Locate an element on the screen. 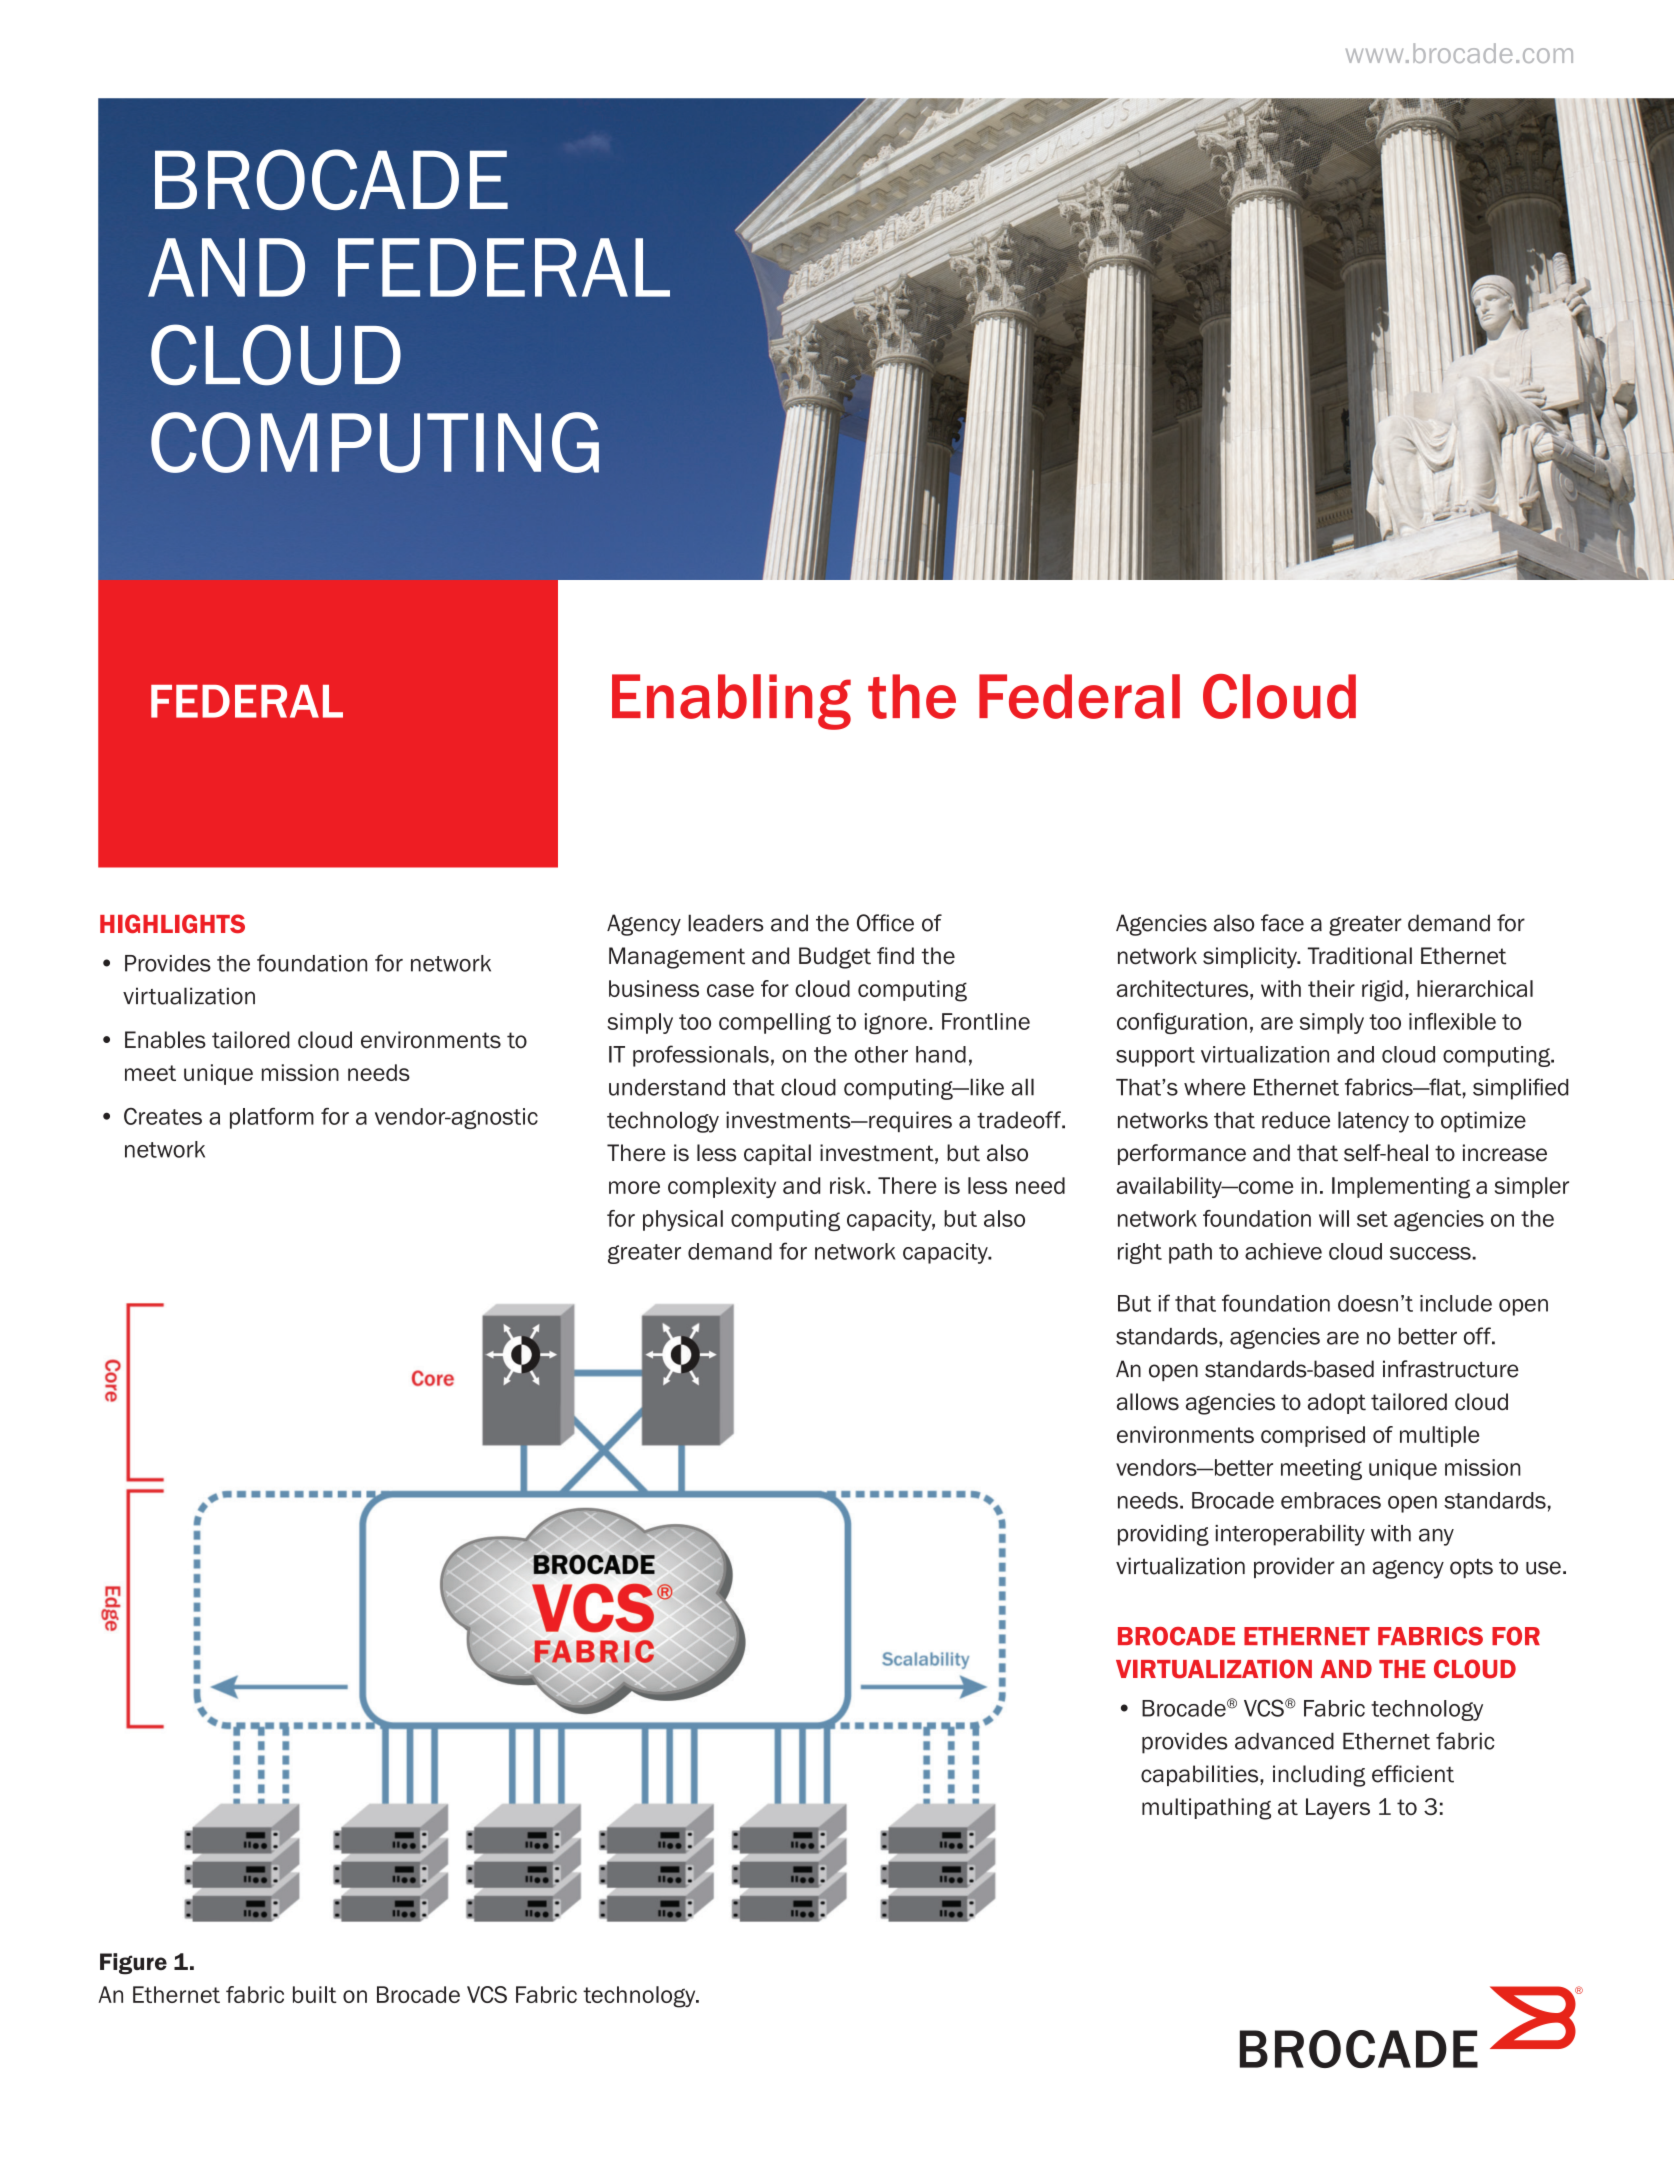  built is located at coordinates (315, 1994).
